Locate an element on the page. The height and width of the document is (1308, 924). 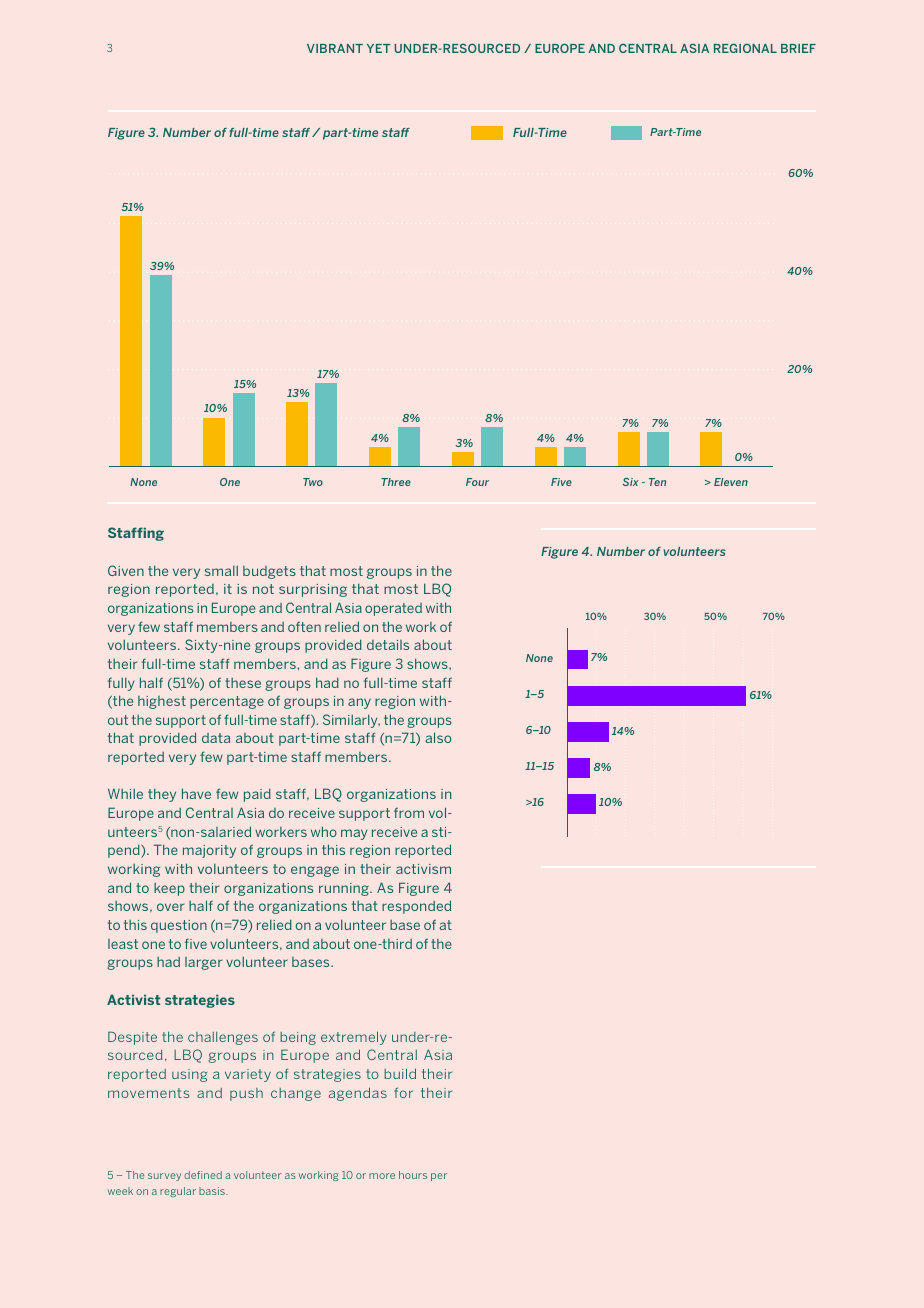
hours is located at coordinates (413, 1175).
